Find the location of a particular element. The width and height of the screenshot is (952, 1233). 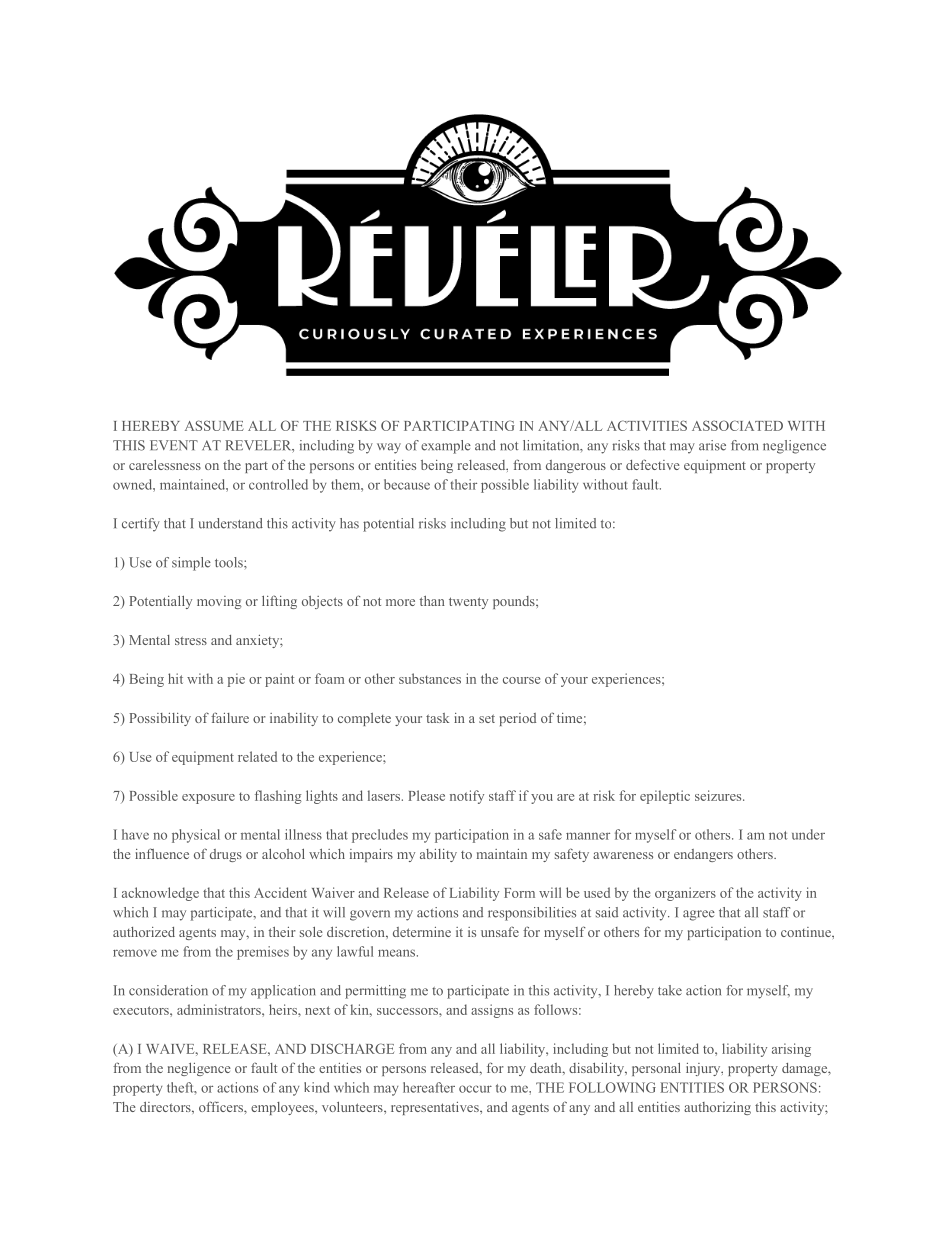

ASSUME is located at coordinates (214, 425).
